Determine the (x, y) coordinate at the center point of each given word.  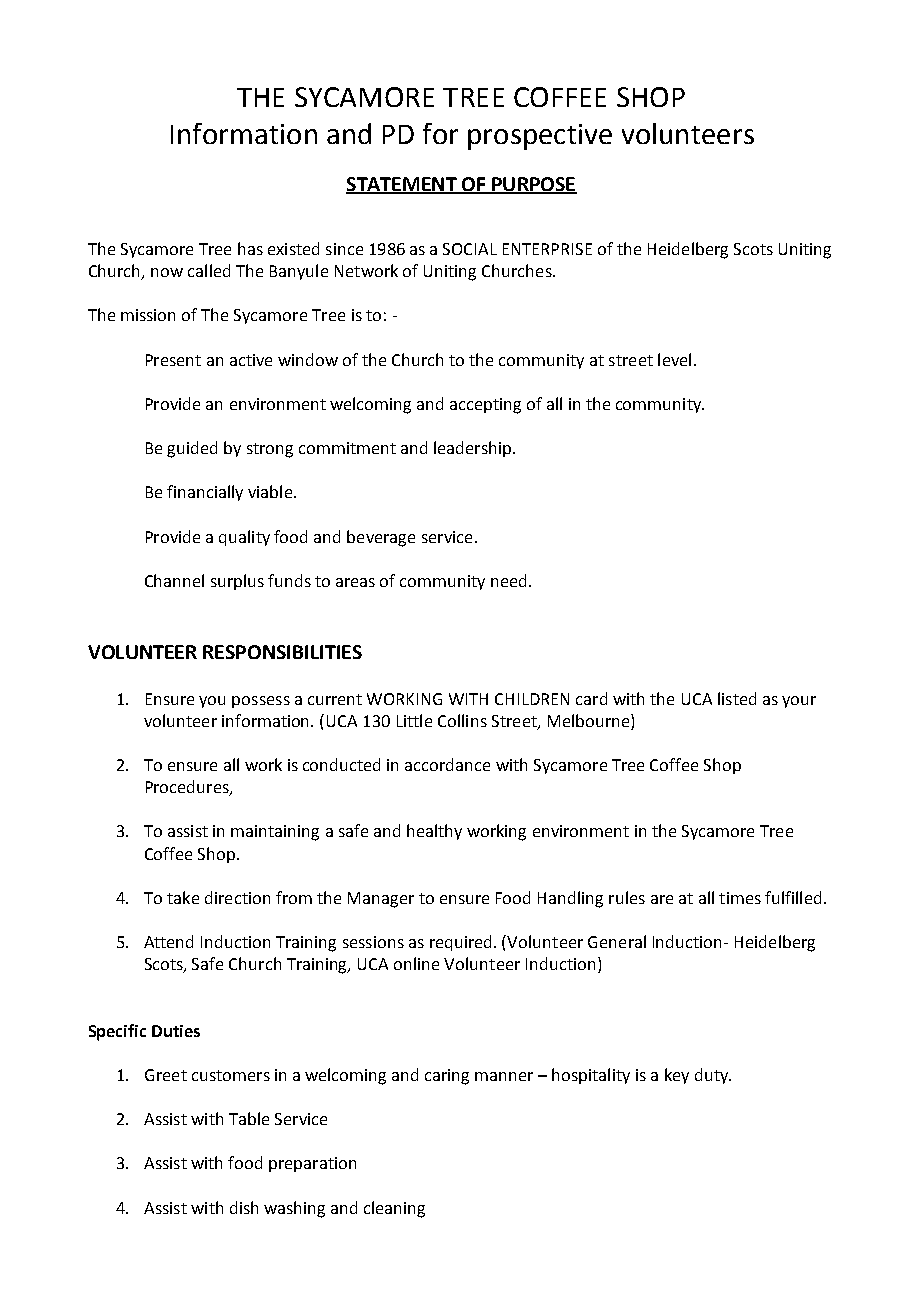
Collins (462, 720)
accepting (485, 406)
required (462, 943)
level (674, 359)
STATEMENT (402, 185)
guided (192, 449)
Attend (168, 941)
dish (244, 1207)
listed (737, 698)
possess (261, 702)
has (250, 248)
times (740, 898)
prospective (540, 137)
